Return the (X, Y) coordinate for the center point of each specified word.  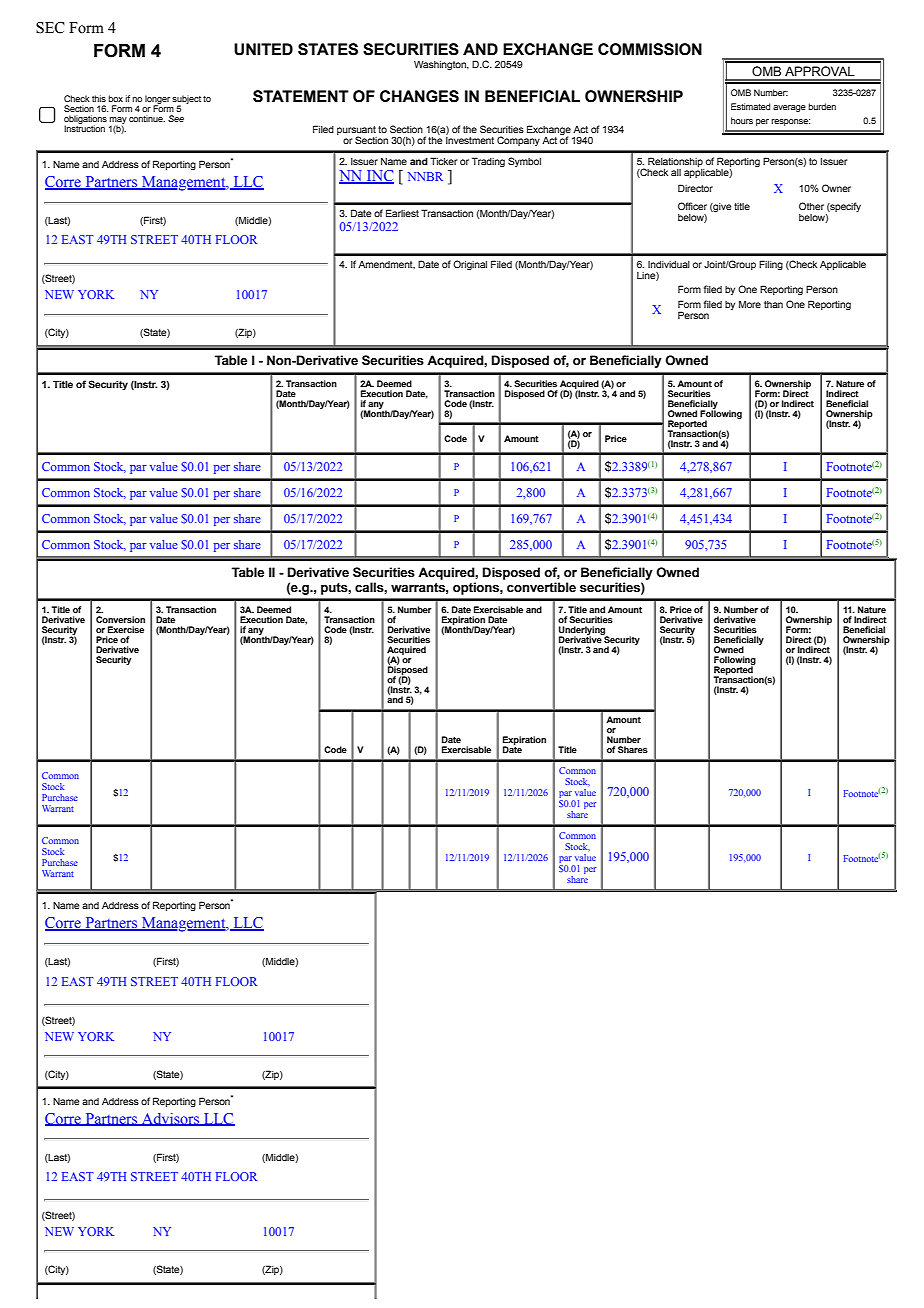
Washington (441, 65)
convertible (541, 587)
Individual (669, 264)
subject (186, 100)
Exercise (126, 629)
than (773, 304)
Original (470, 265)
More (750, 304)
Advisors (171, 1119)
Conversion (120, 619)
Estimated (750, 106)
